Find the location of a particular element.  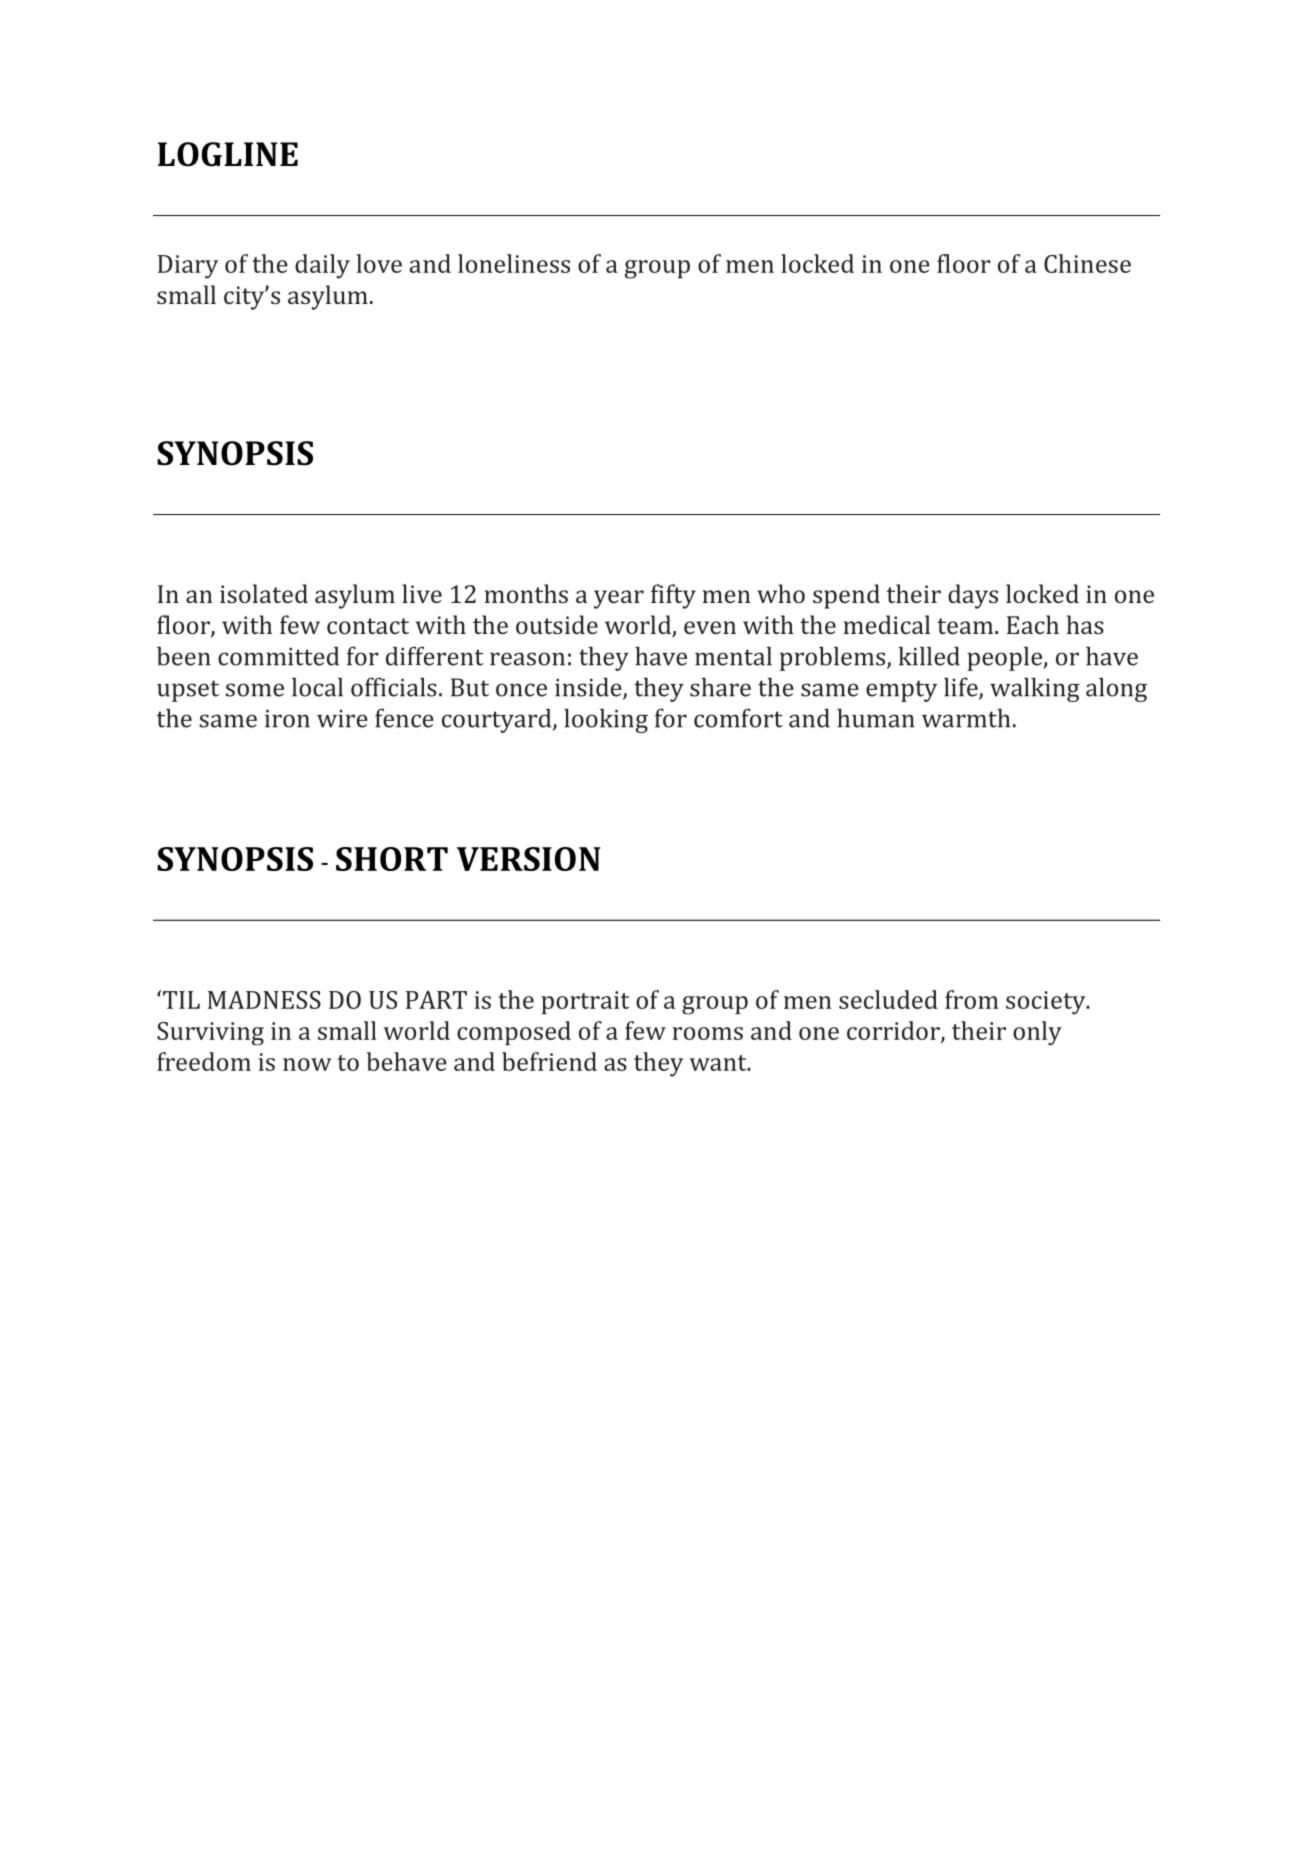

rooms is located at coordinates (707, 1033).
